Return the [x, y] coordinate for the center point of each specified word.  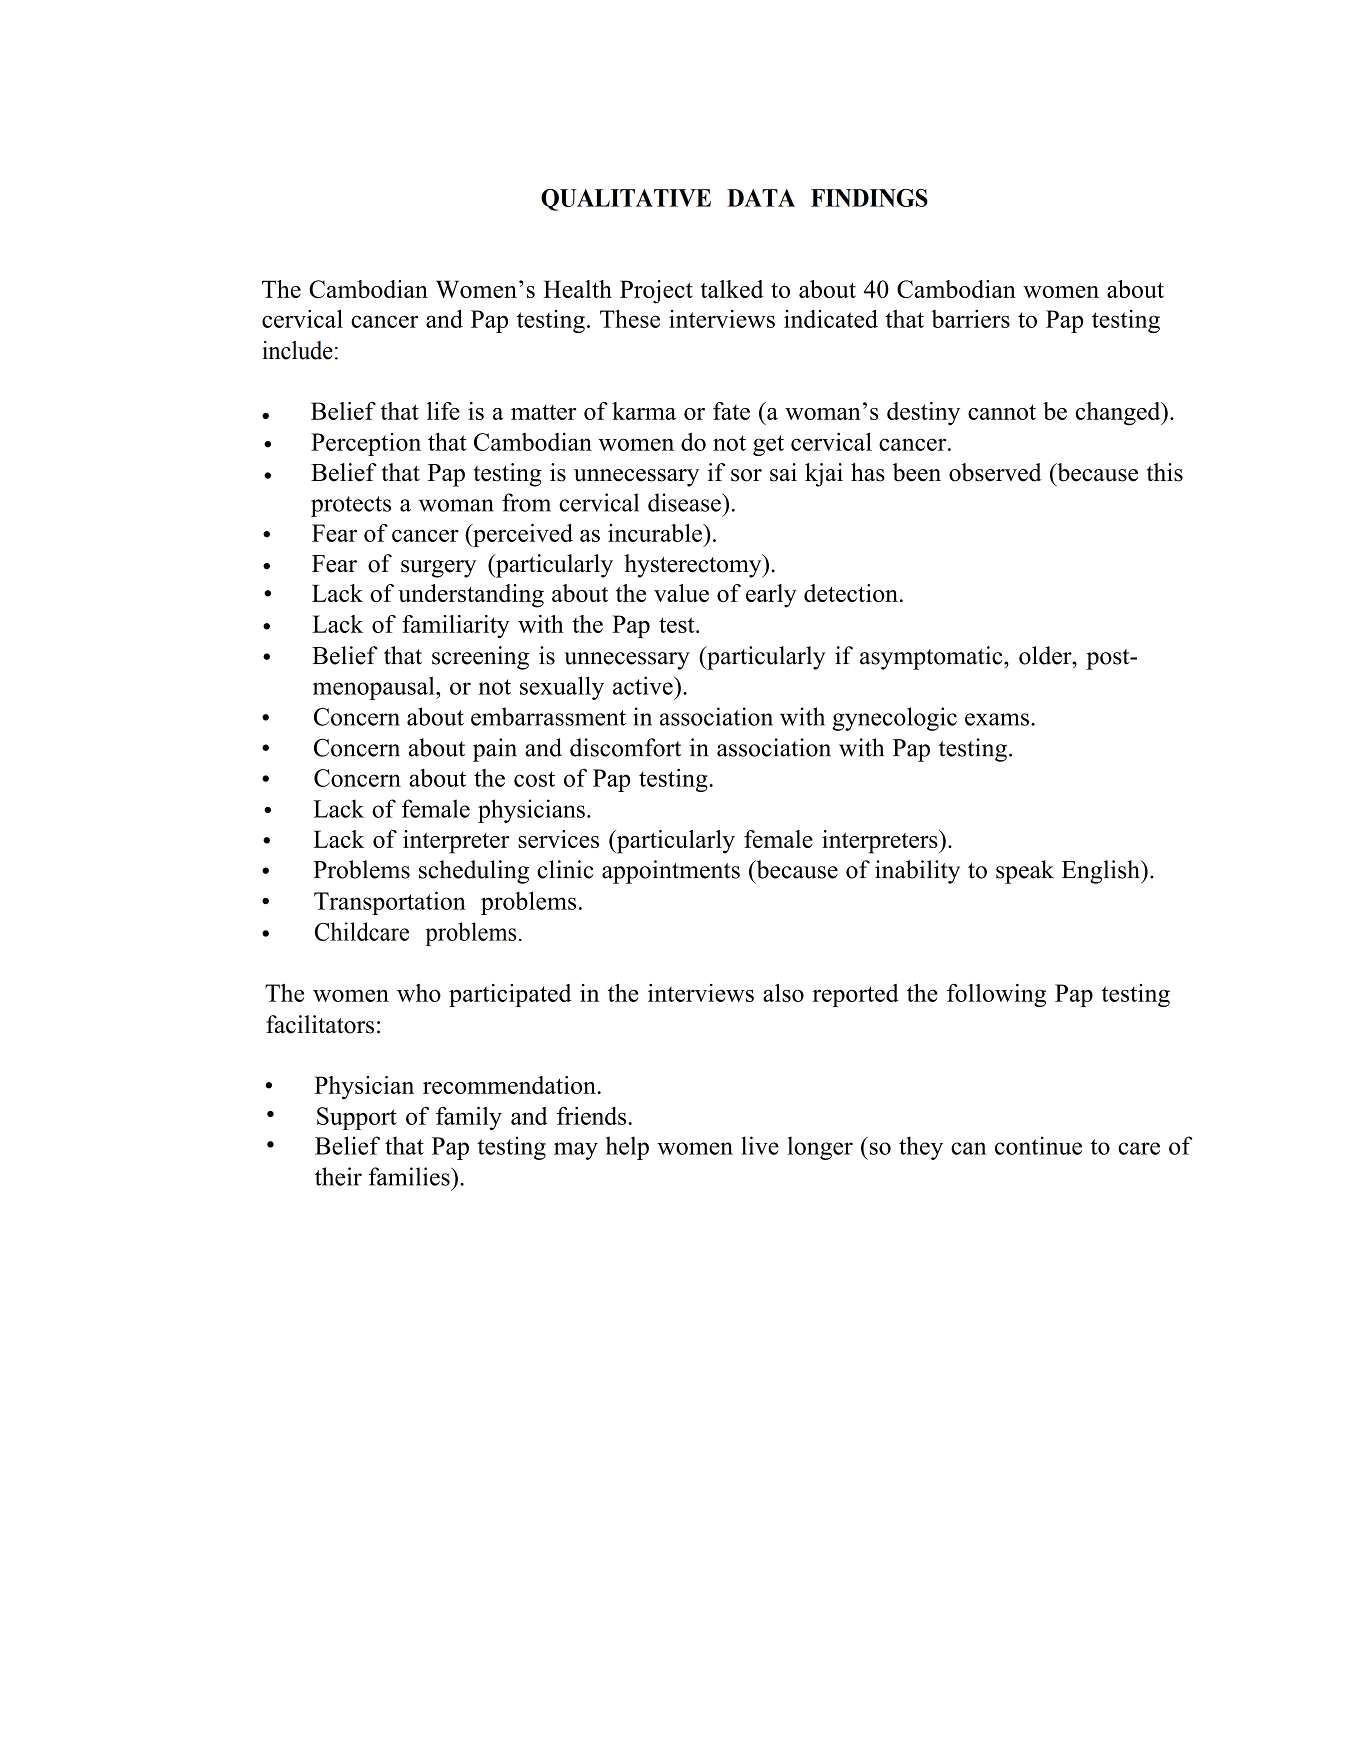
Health [577, 289]
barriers [970, 319]
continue [1038, 1145]
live [760, 1145]
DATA [761, 198]
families [410, 1176]
